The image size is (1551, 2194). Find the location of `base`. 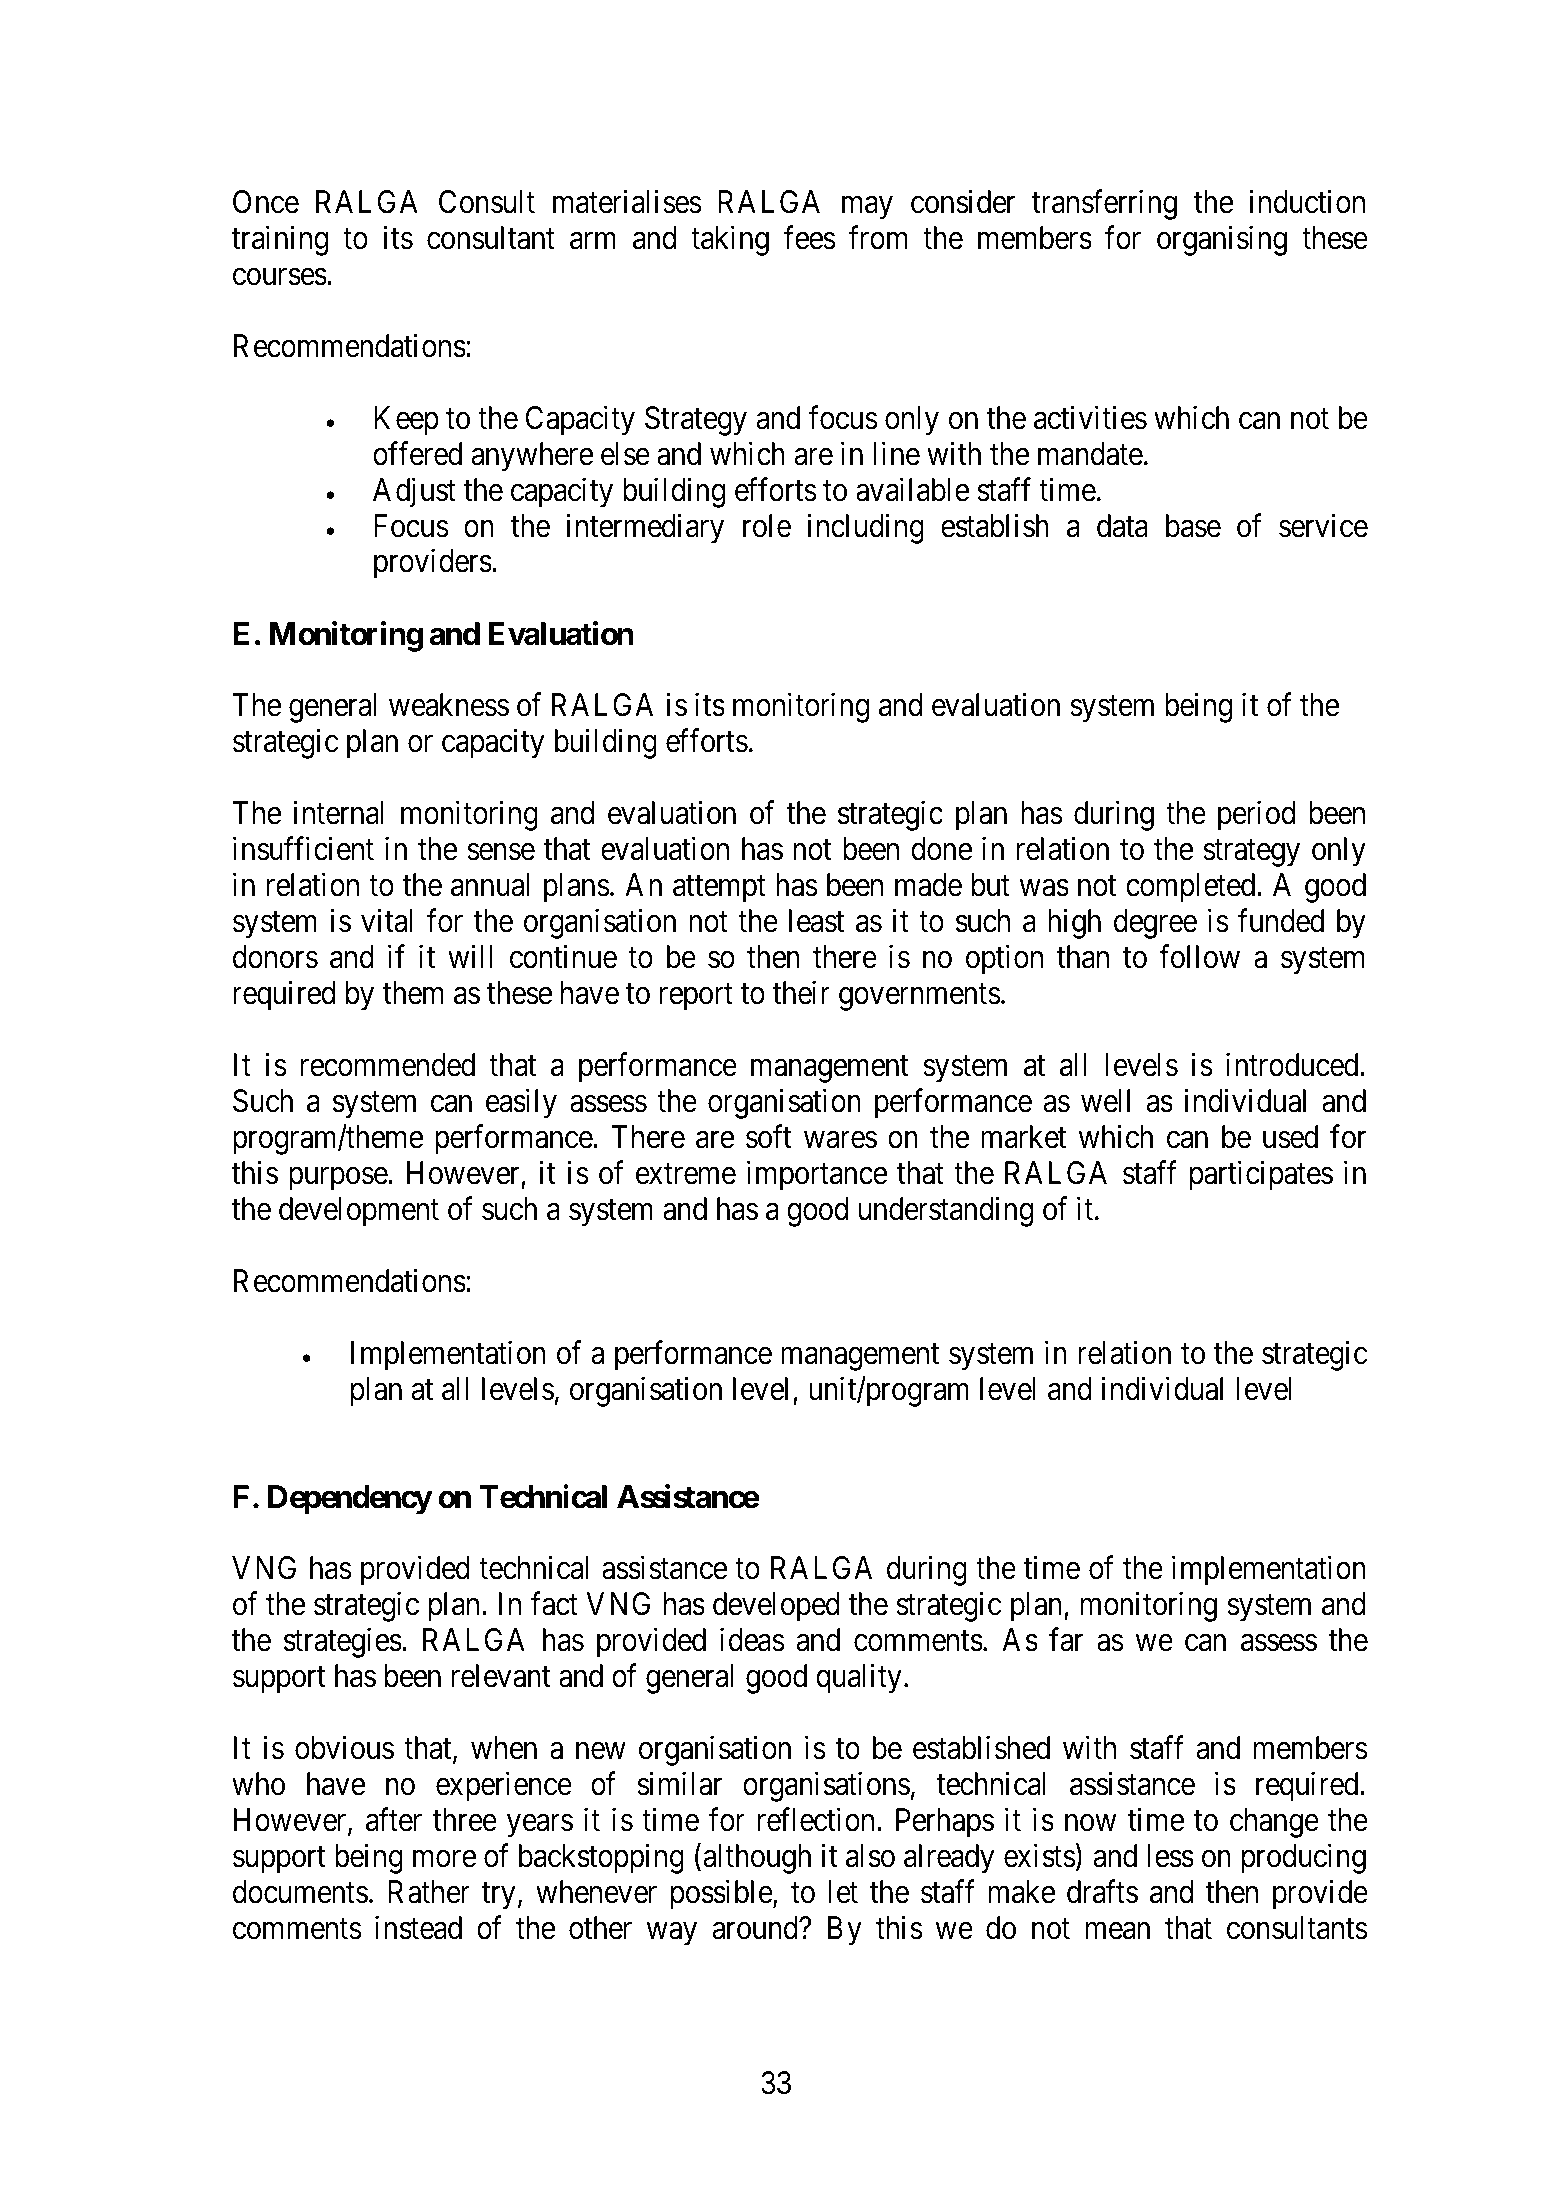

base is located at coordinates (1193, 526).
